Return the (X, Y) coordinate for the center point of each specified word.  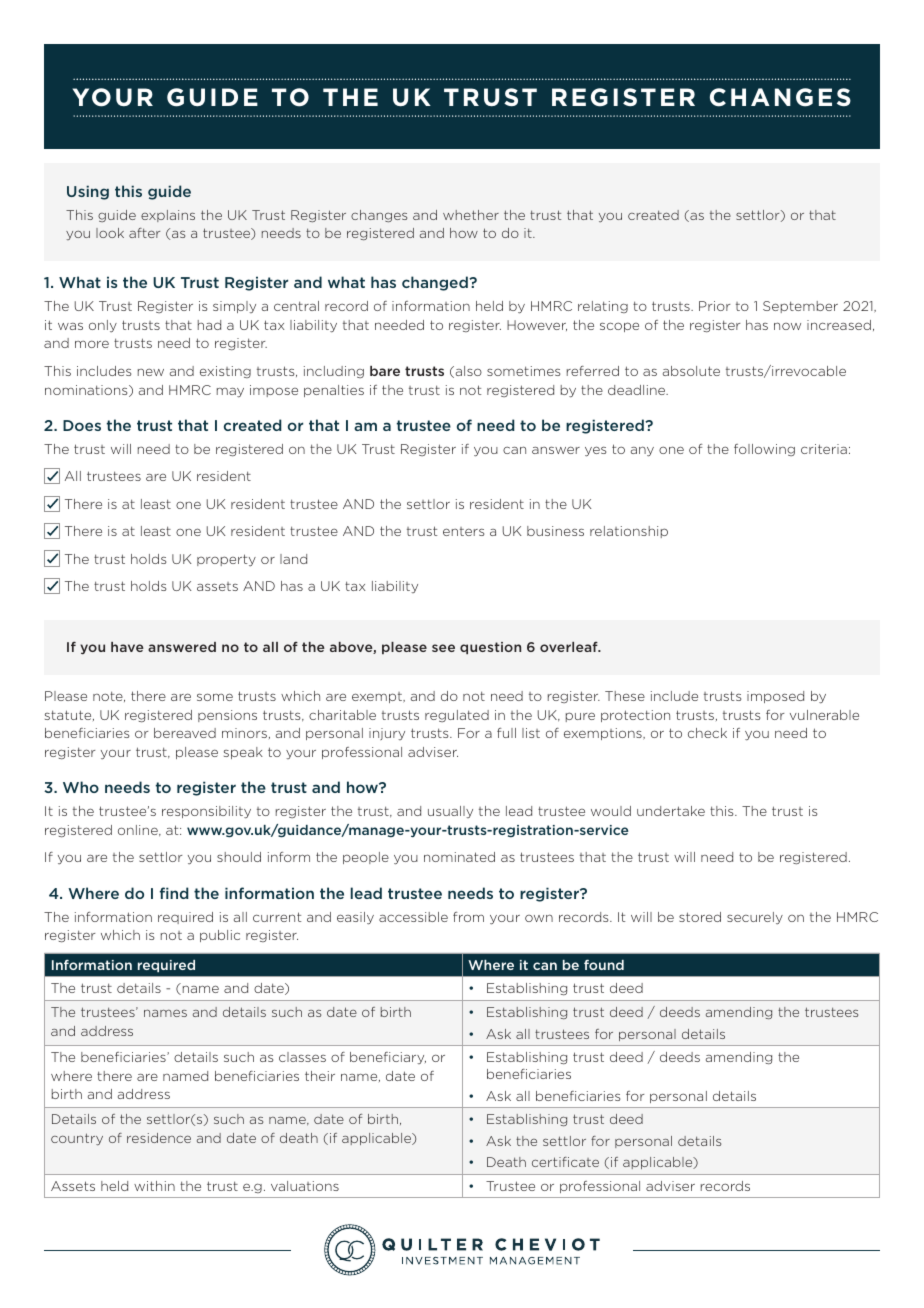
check (707, 733)
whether (471, 215)
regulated (457, 716)
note (109, 696)
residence (159, 1138)
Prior (714, 306)
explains (168, 216)
